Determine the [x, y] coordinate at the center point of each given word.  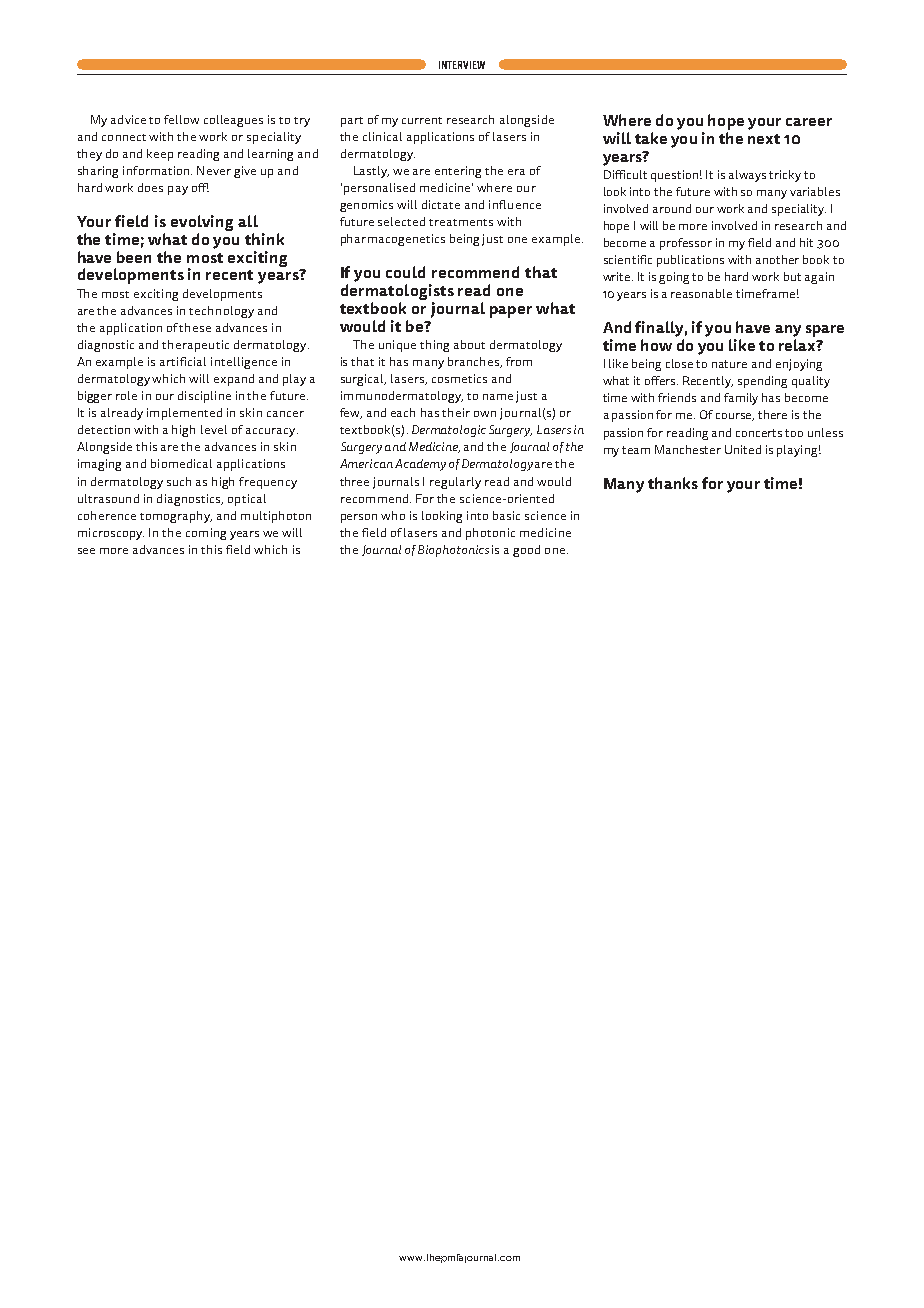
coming [206, 534]
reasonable [701, 293]
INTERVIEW [462, 65]
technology [221, 312]
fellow [181, 119]
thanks [673, 483]
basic [506, 515]
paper [511, 312]
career [809, 122]
